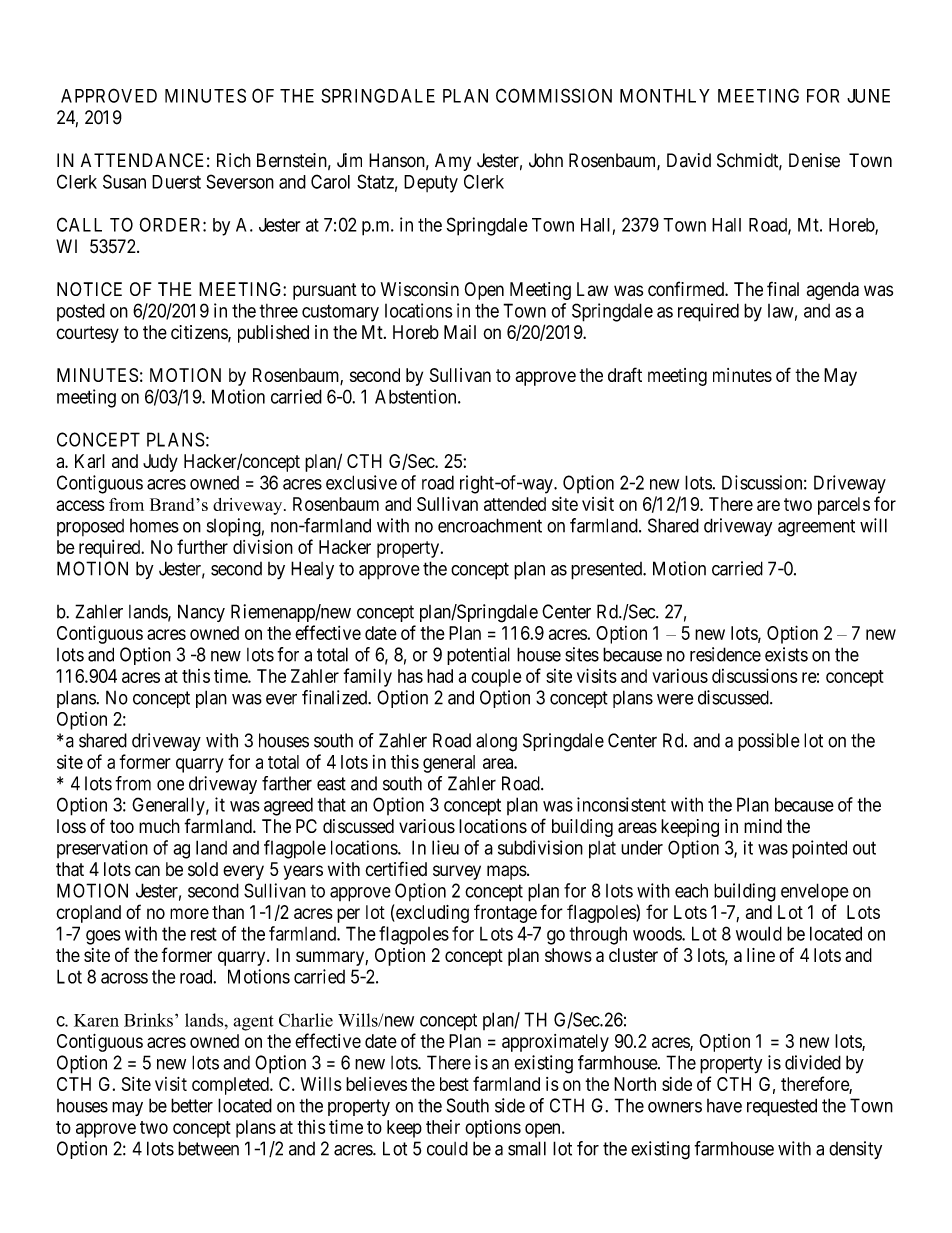 The height and width of the screenshot is (1233, 952). Describe the element at coordinates (786, 654) in the screenshot. I see `exists` at that location.
